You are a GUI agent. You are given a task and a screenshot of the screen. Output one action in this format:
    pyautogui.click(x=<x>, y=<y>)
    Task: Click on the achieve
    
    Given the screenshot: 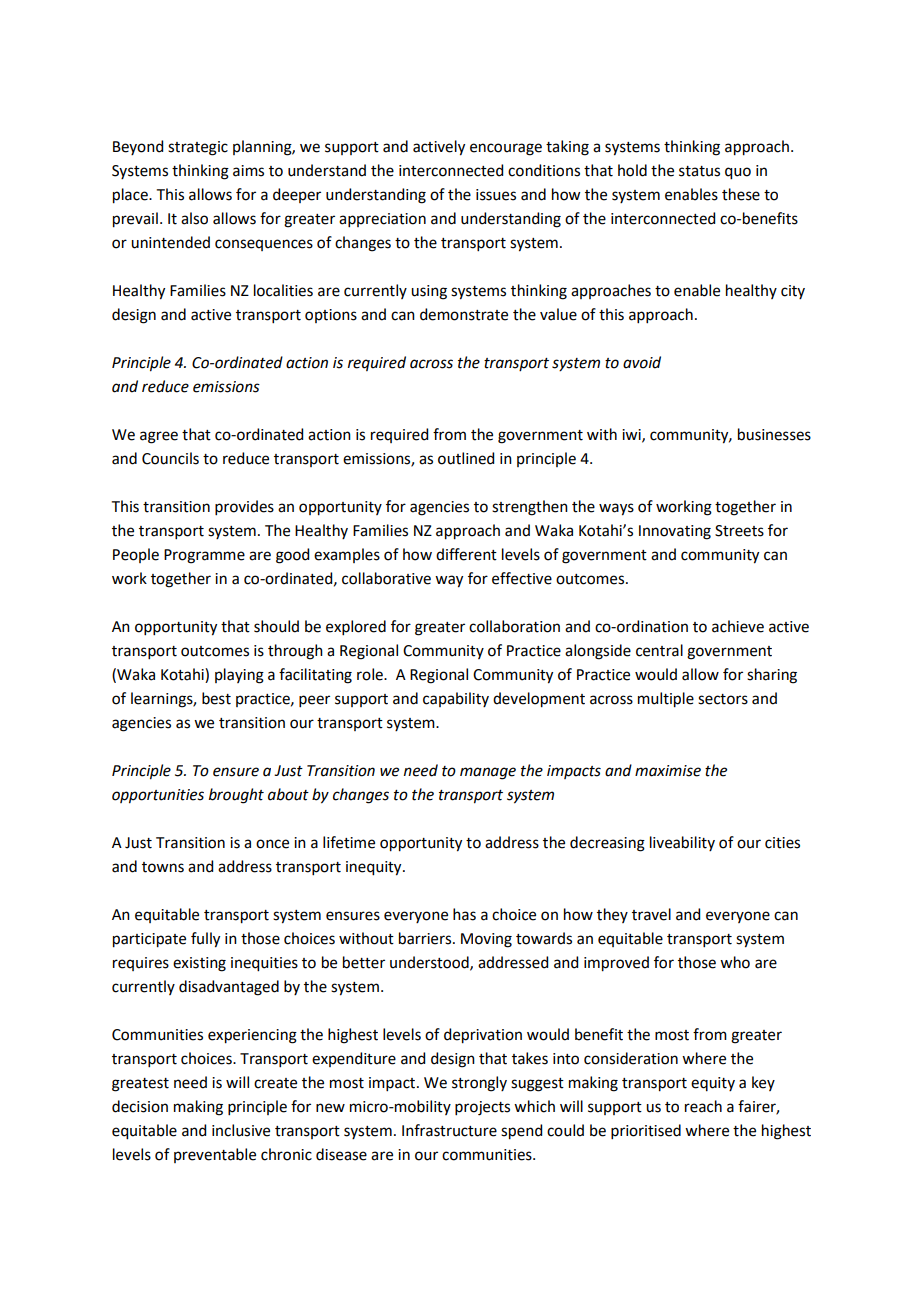 What is the action you would take?
    pyautogui.click(x=738, y=626)
